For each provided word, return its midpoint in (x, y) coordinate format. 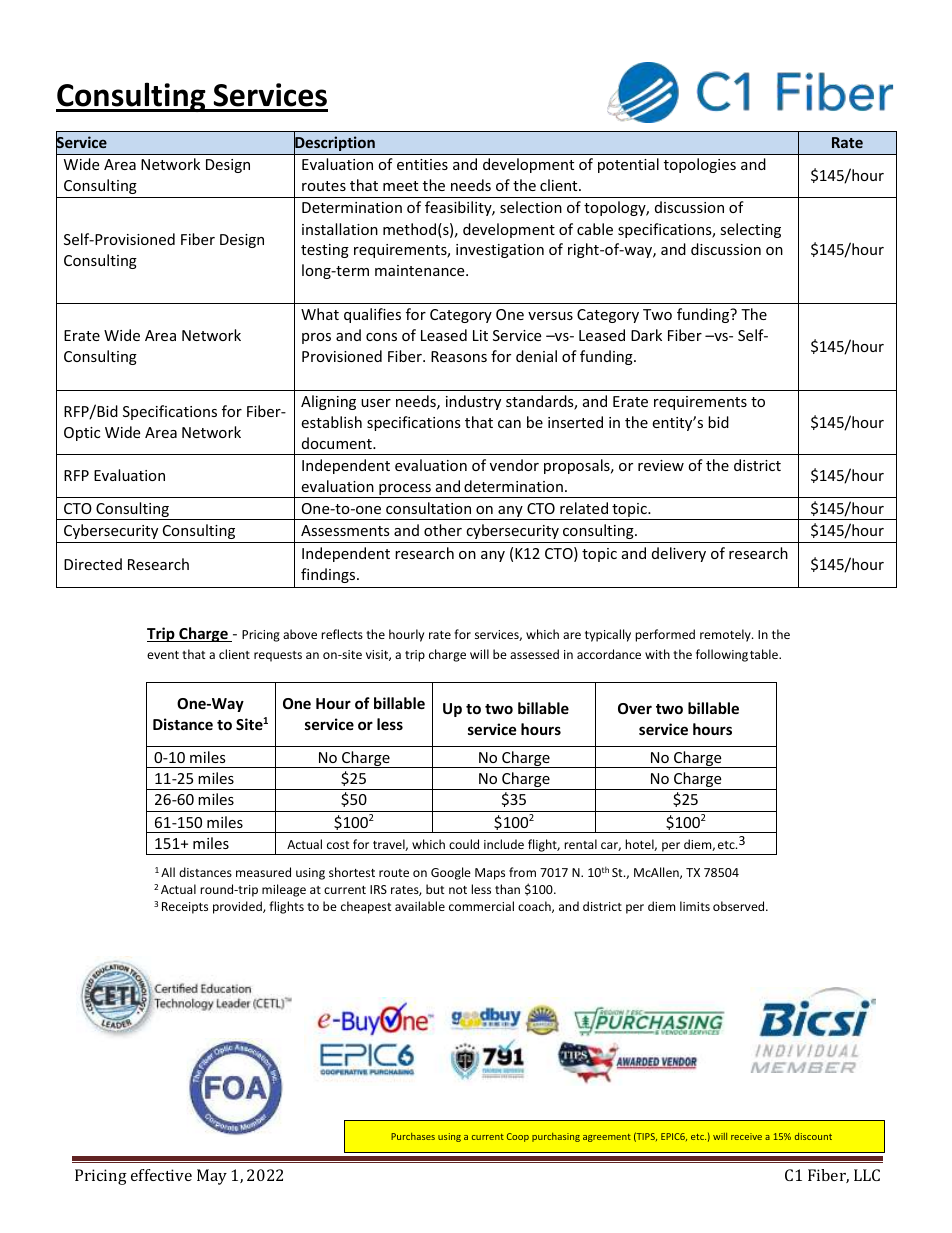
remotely (726, 635)
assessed (534, 654)
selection (531, 207)
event (163, 655)
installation (340, 229)
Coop (518, 1137)
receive (746, 1136)
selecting (750, 230)
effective (161, 1175)
